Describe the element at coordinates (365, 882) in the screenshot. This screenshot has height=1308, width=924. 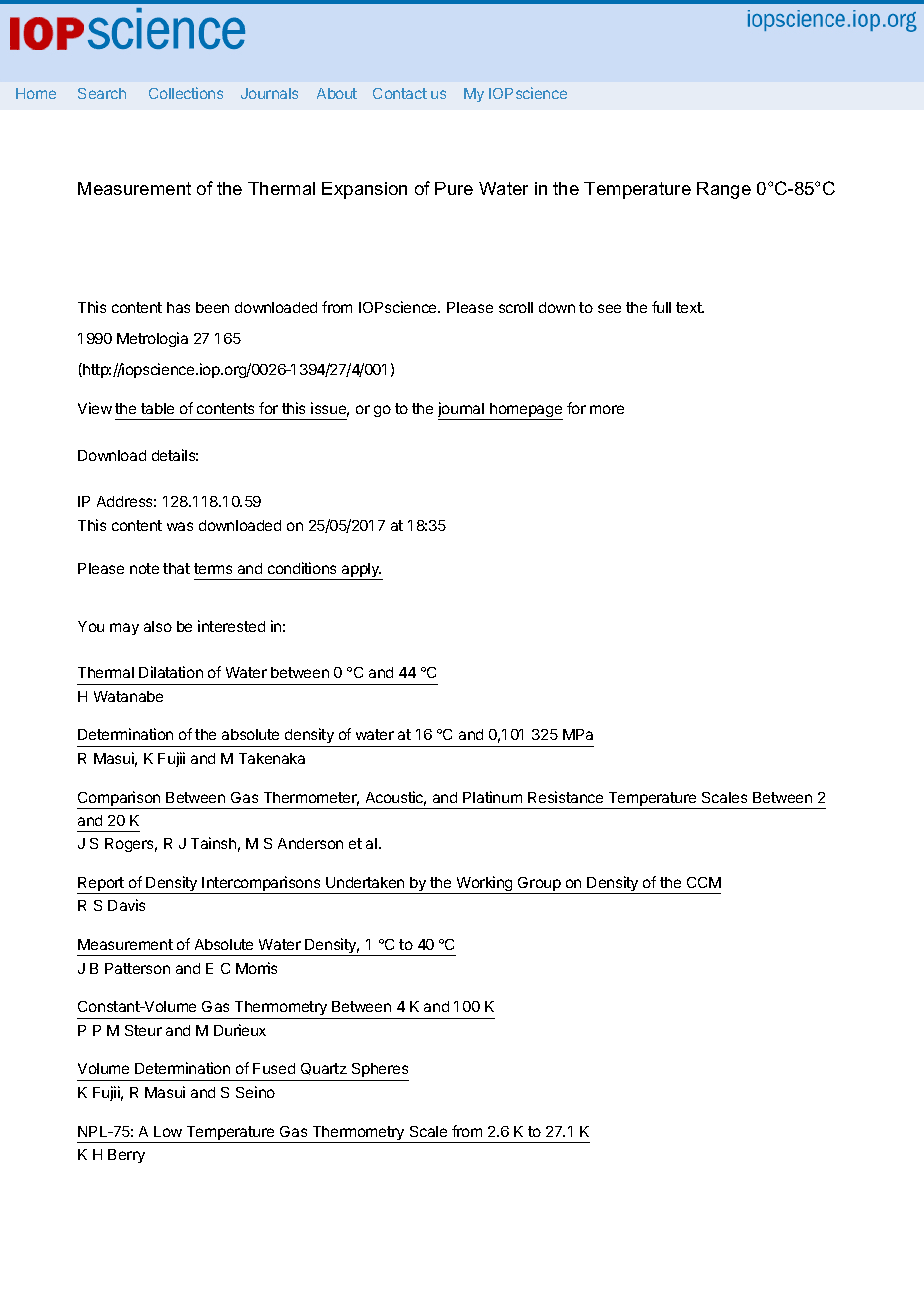
I see `Undertaken` at that location.
